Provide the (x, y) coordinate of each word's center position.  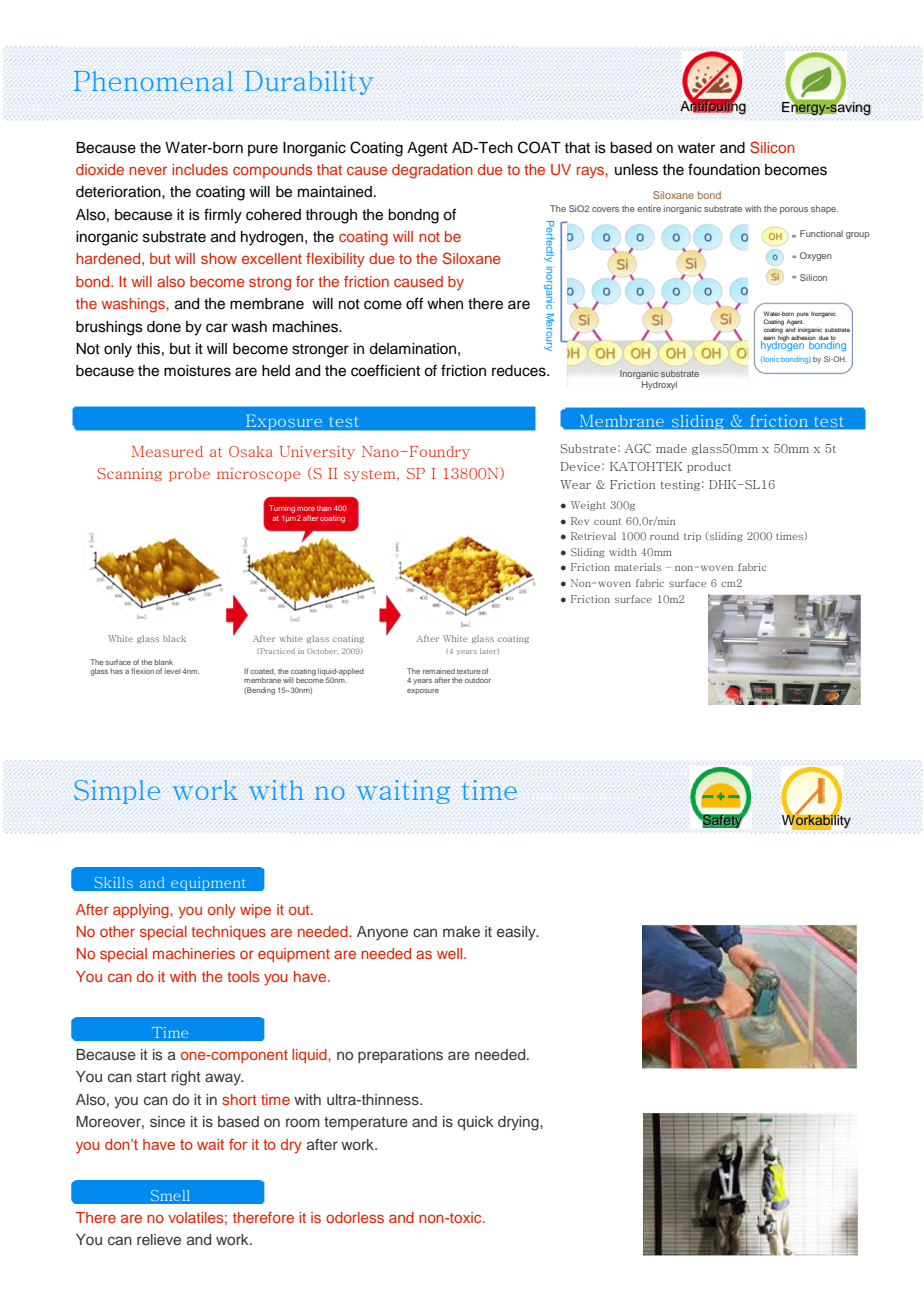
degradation (432, 171)
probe (189, 474)
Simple (117, 792)
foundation (724, 169)
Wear (575, 484)
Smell (170, 1195)
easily (517, 933)
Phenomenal (153, 81)
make (461, 931)
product (709, 467)
